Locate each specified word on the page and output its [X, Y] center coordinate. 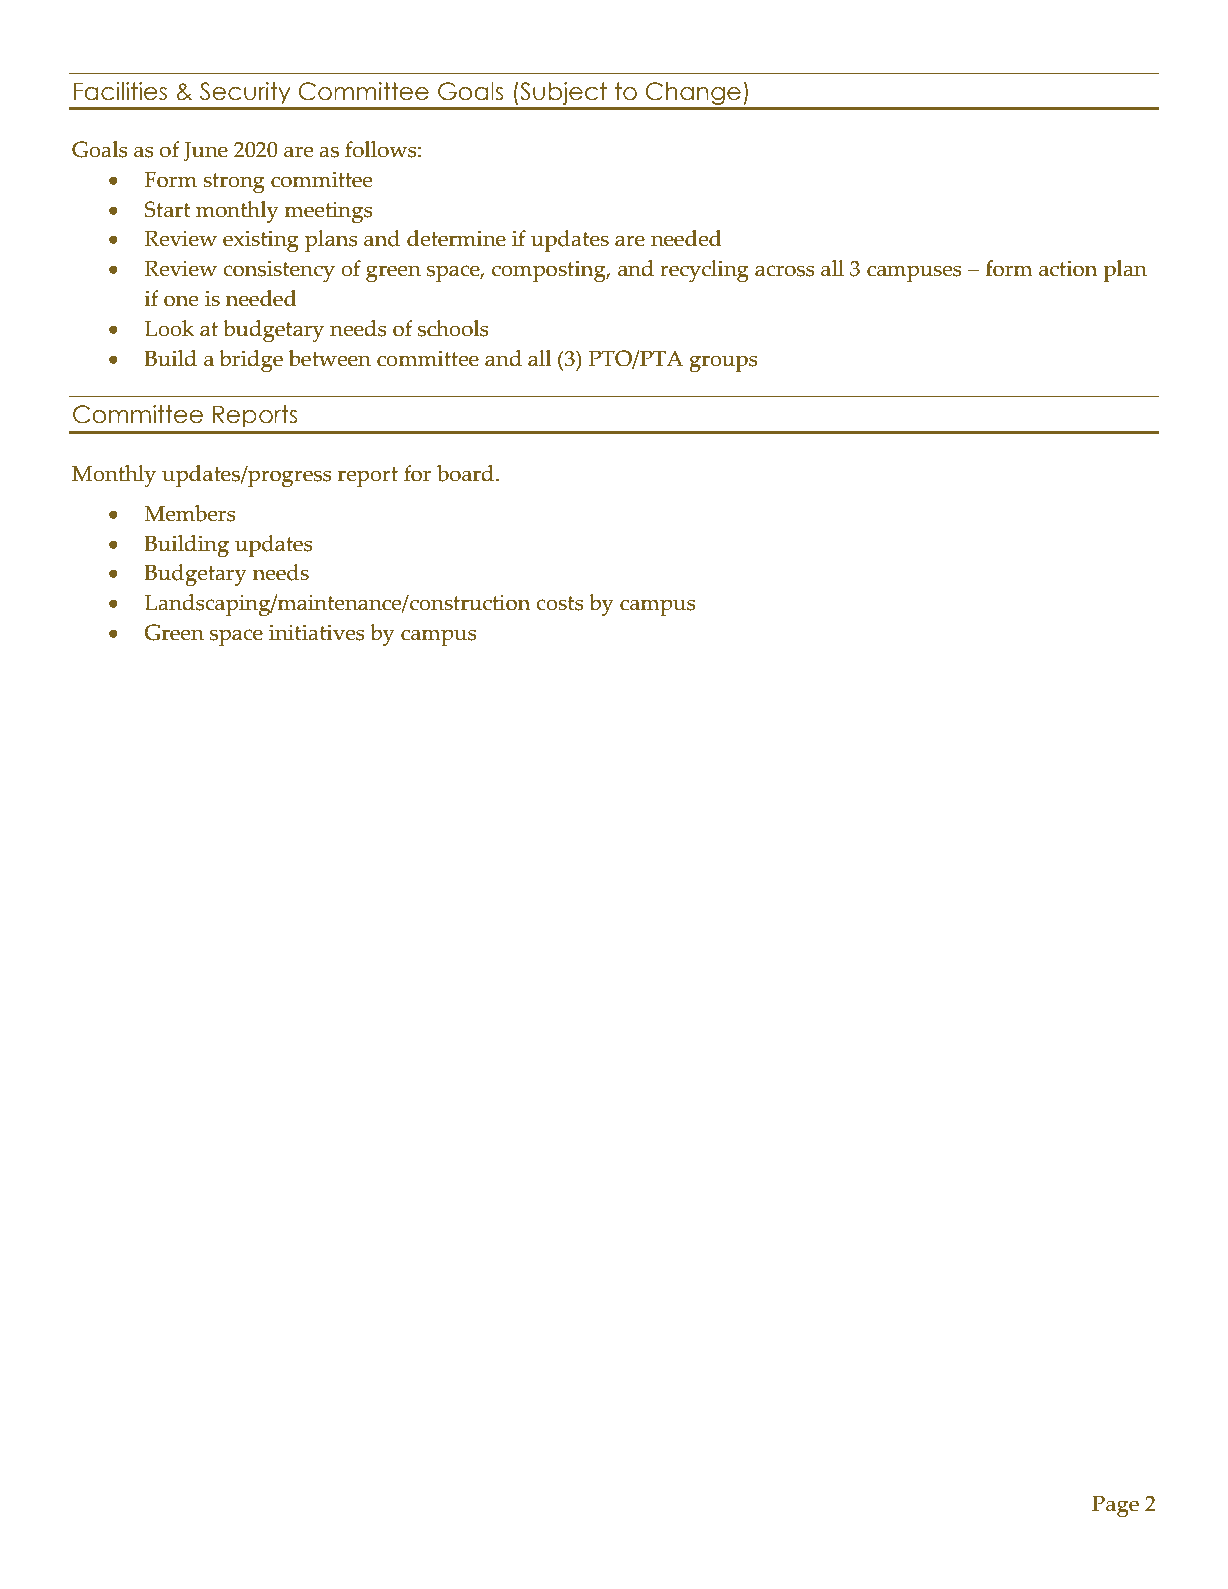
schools [453, 328]
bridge [251, 361]
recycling [704, 271]
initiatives [317, 633]
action [1068, 269]
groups [723, 364]
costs [560, 603]
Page [1115, 1506]
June [206, 151]
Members [190, 513]
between [330, 358]
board [465, 473]
